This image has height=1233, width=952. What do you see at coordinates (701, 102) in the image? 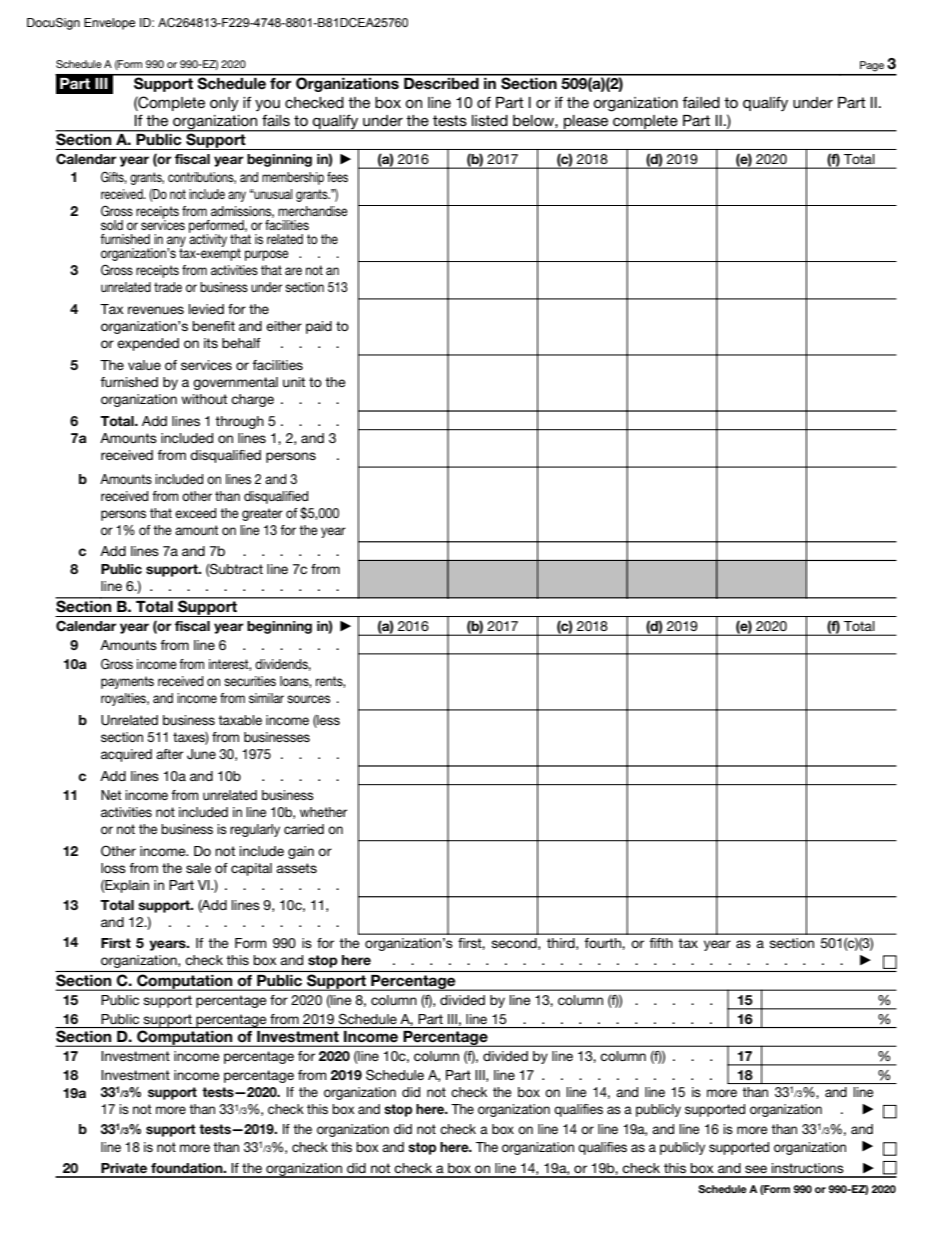
I see `failed` at bounding box center [701, 102].
